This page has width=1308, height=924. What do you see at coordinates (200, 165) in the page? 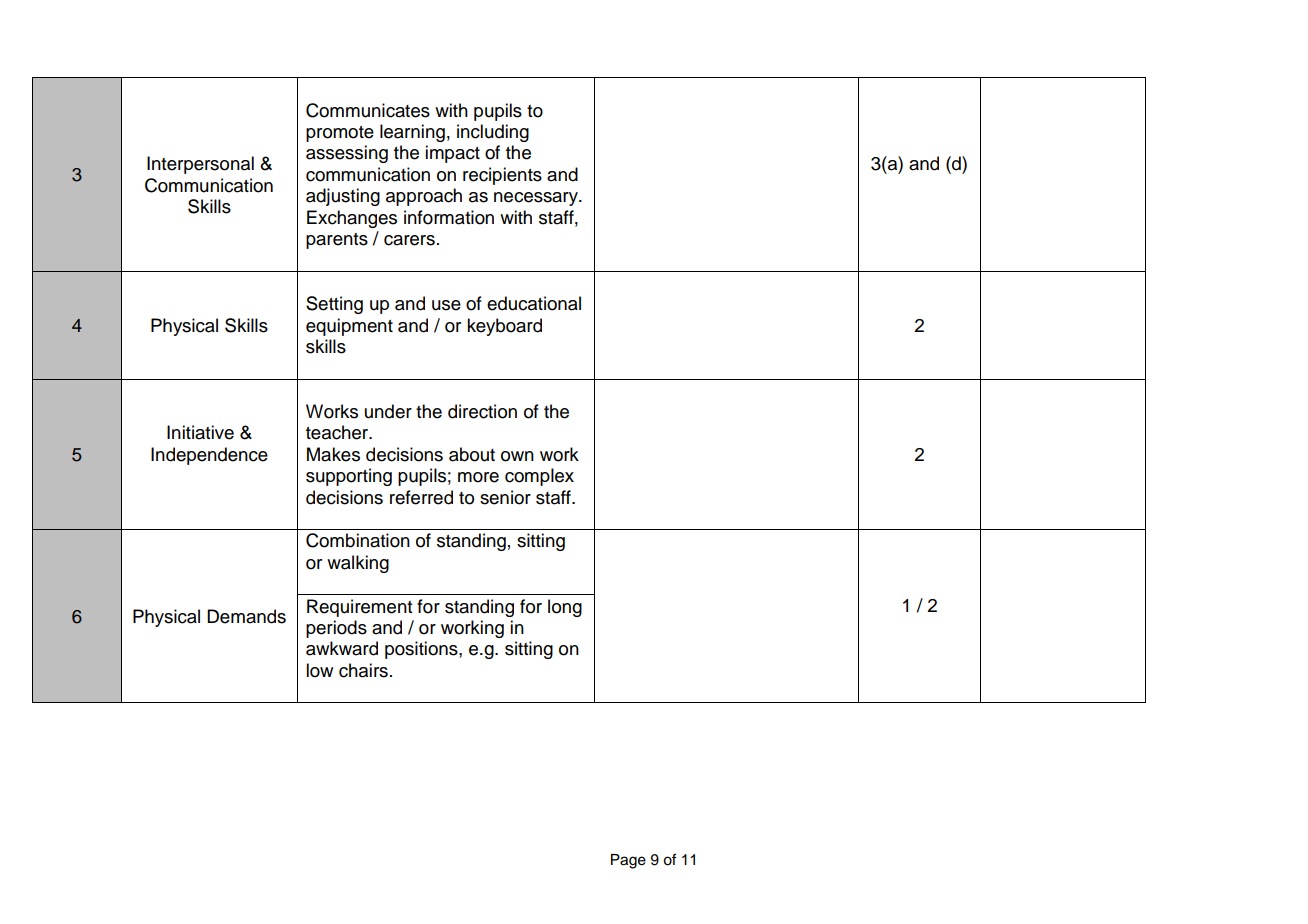
I see `Interpersonal` at bounding box center [200, 165].
